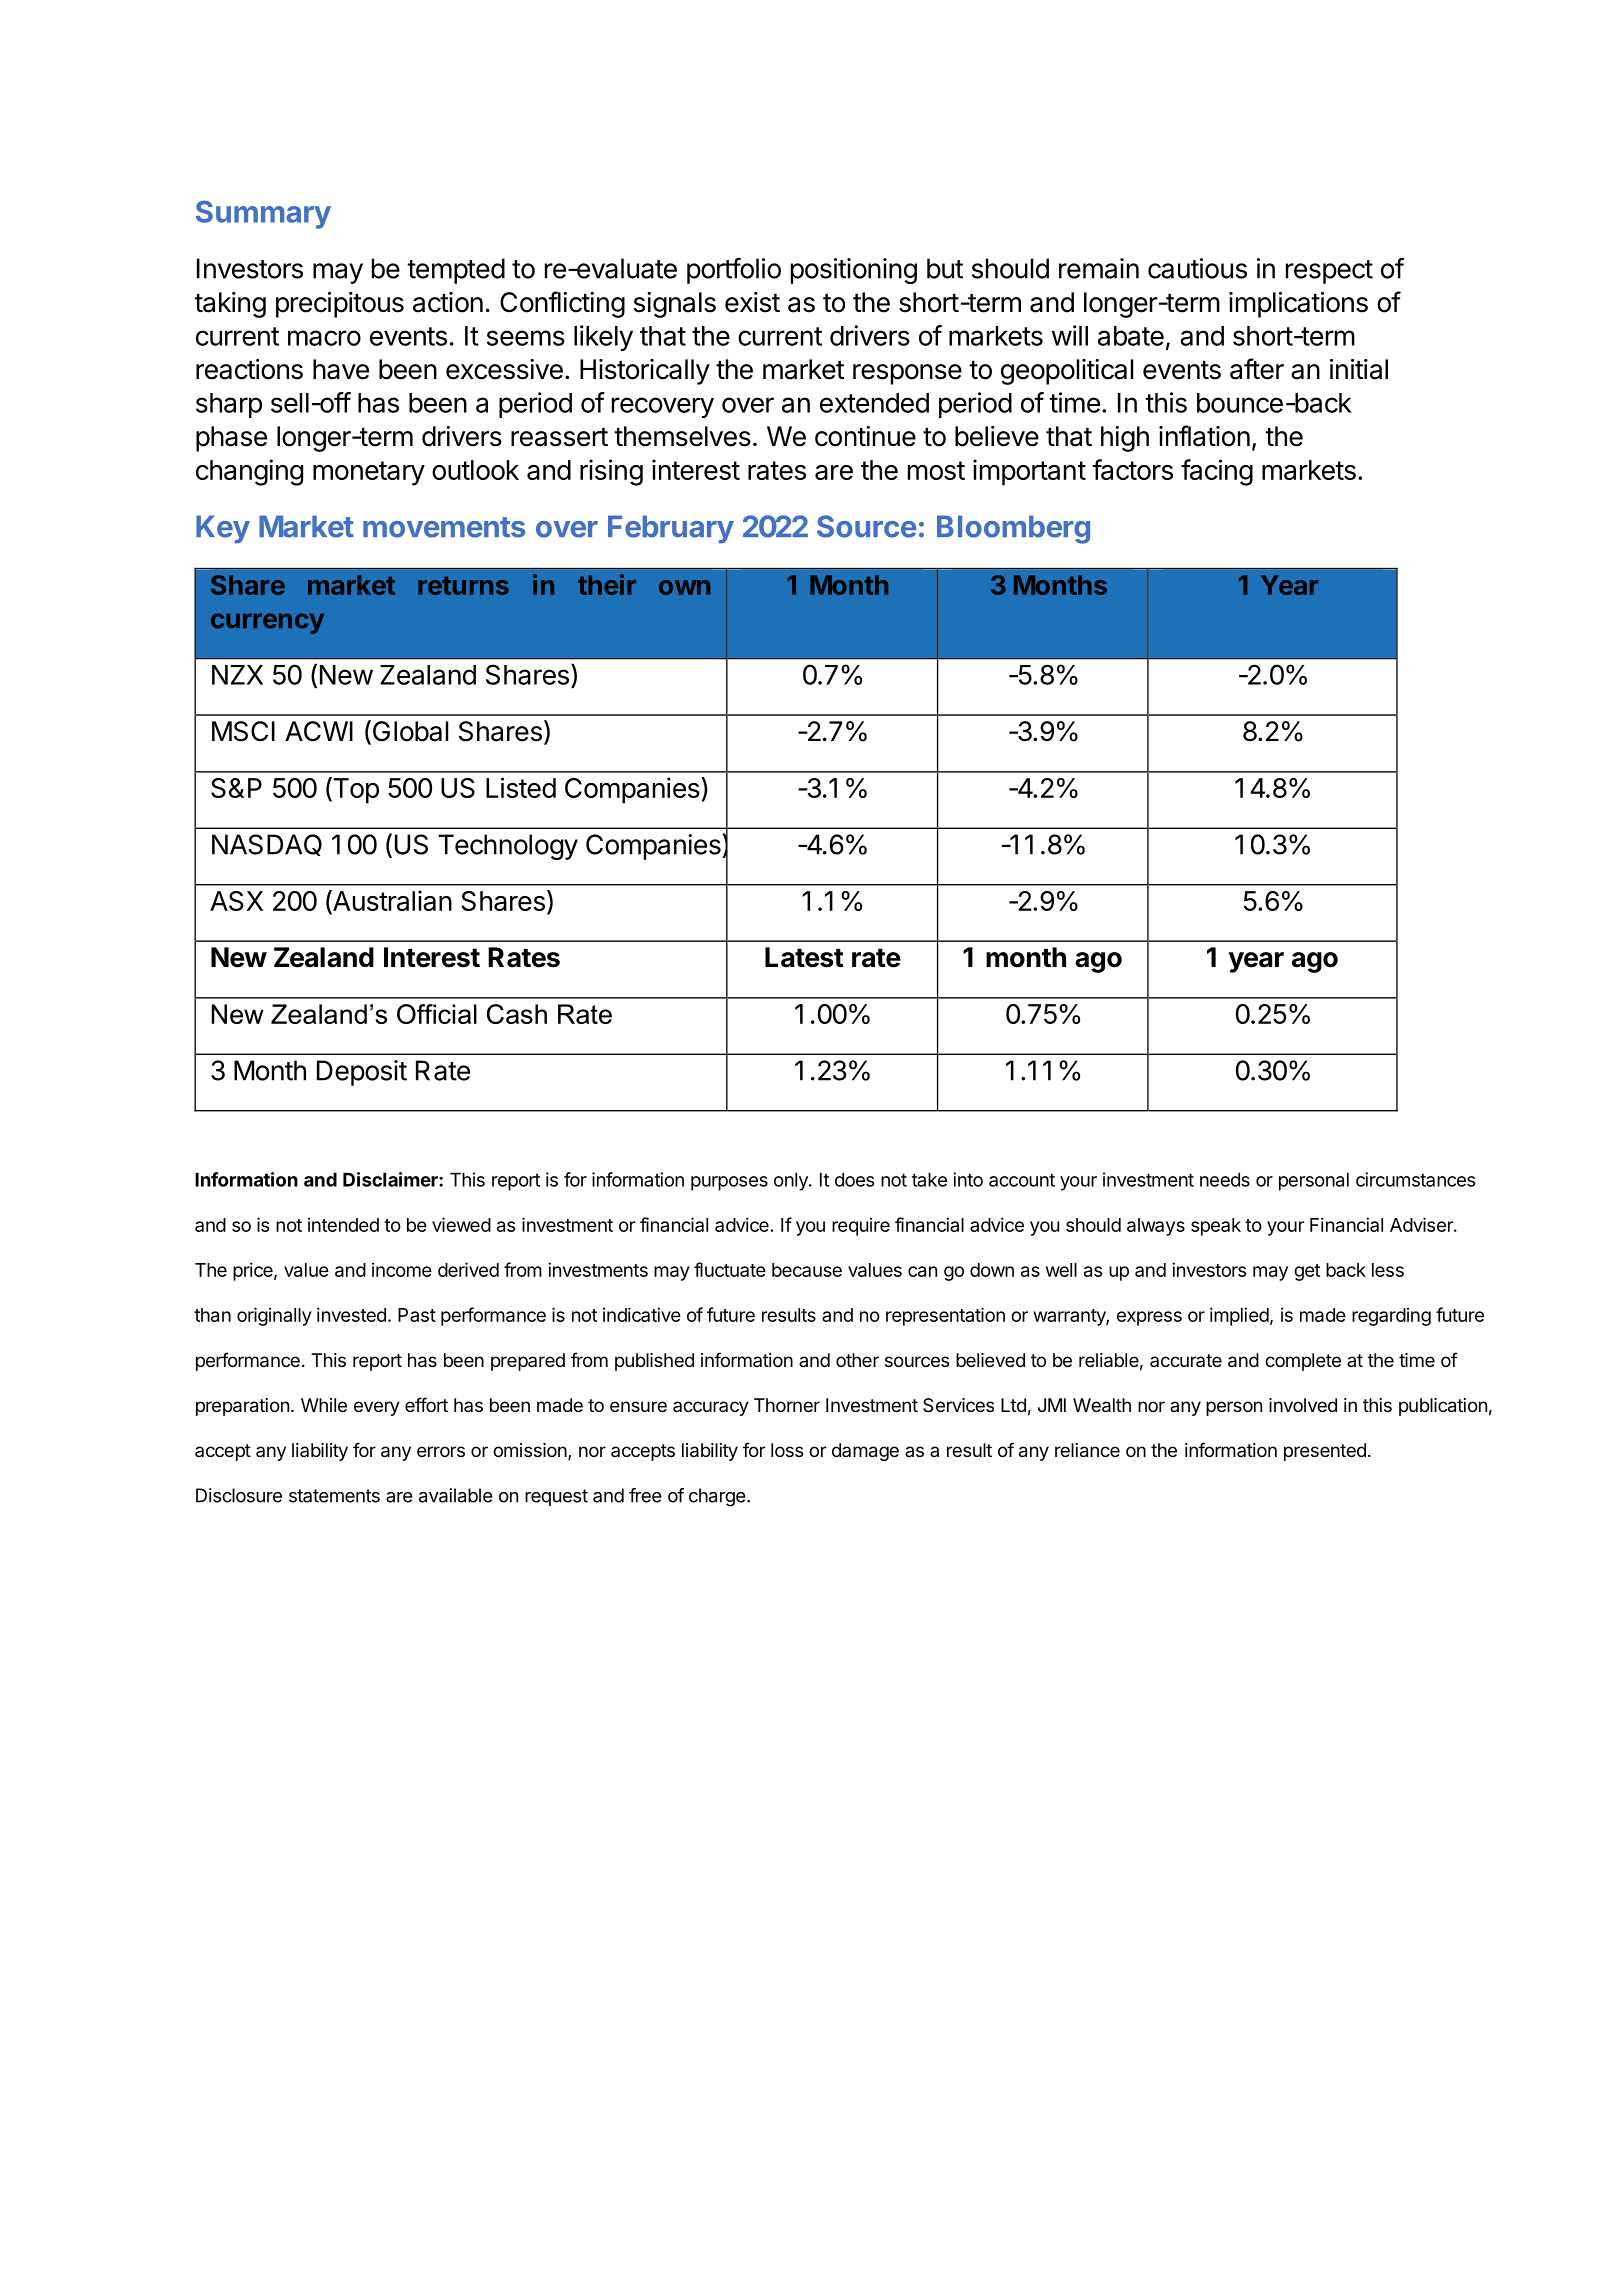 The image size is (1608, 2275). I want to click on NASDAQ, so click(267, 845).
